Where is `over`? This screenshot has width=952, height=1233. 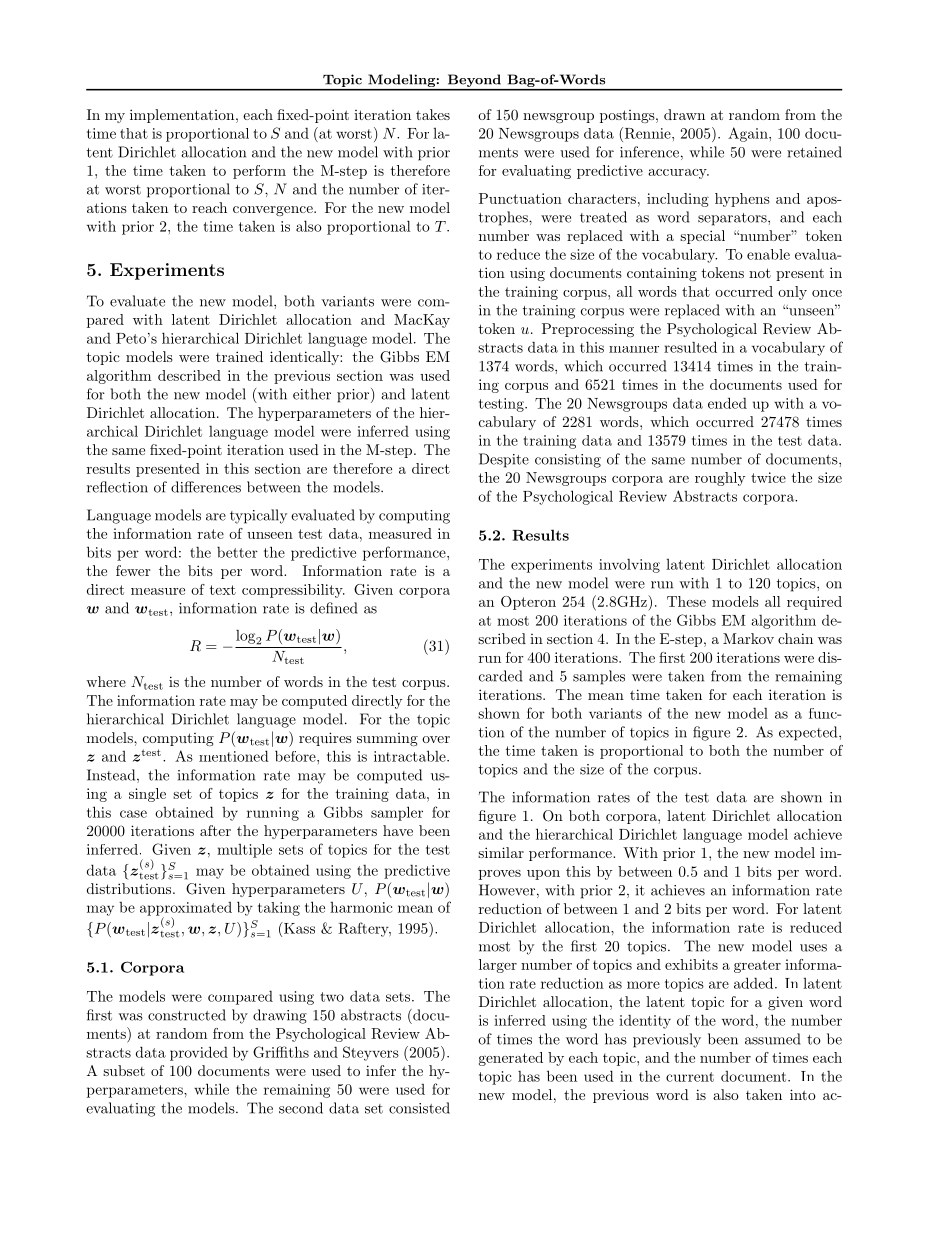
over is located at coordinates (436, 739).
